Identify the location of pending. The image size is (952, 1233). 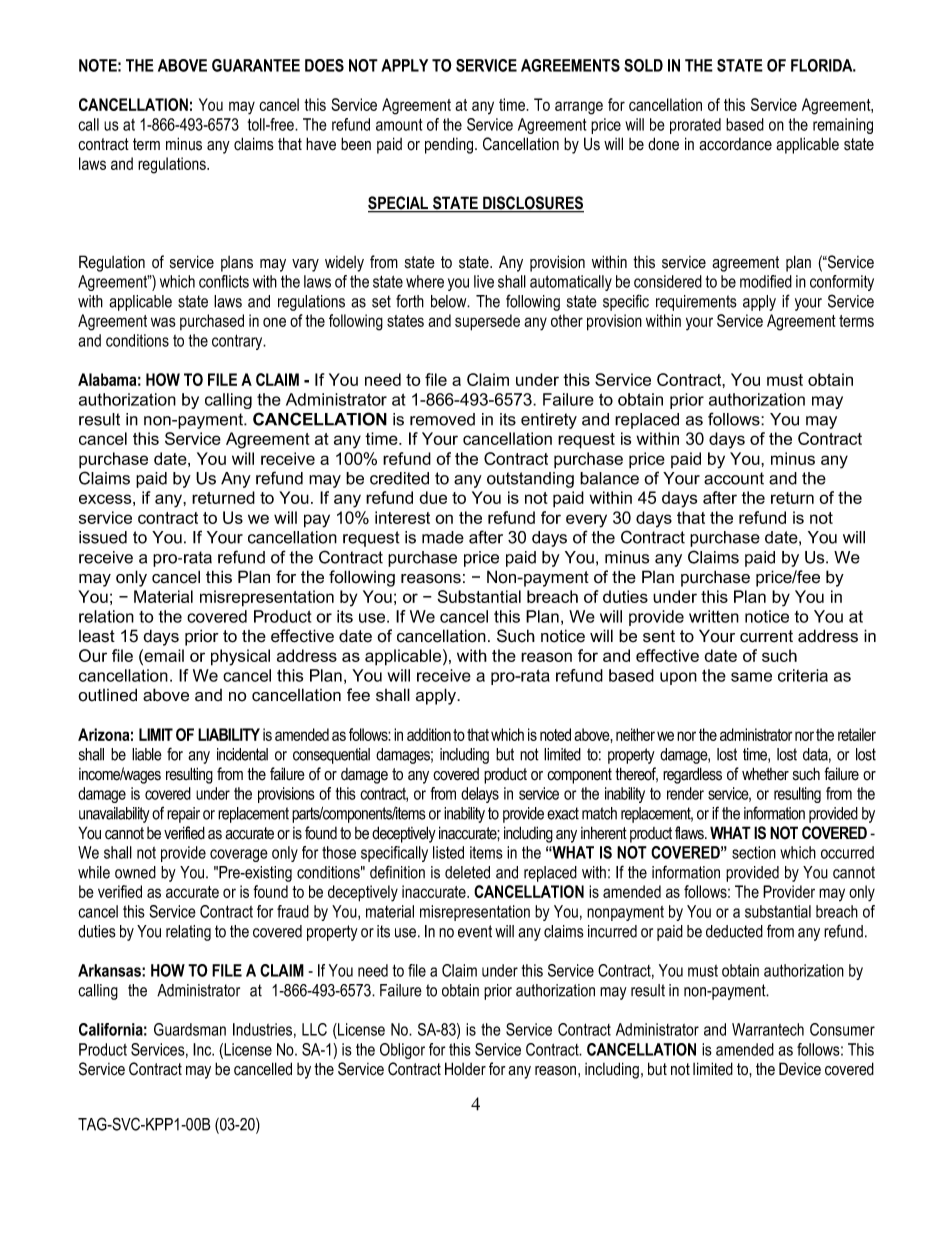
(450, 145).
